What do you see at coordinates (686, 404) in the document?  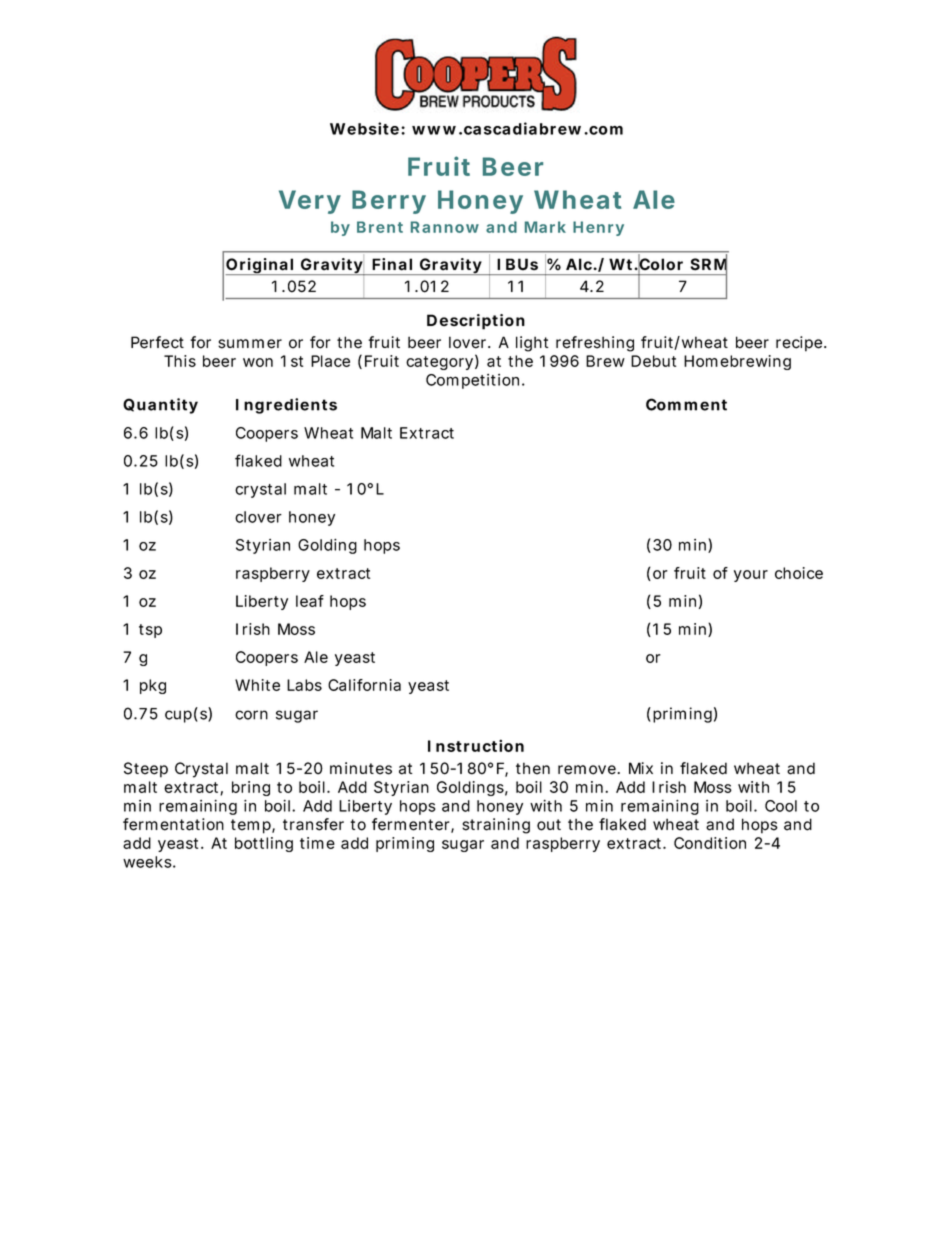 I see `Comment` at bounding box center [686, 404].
